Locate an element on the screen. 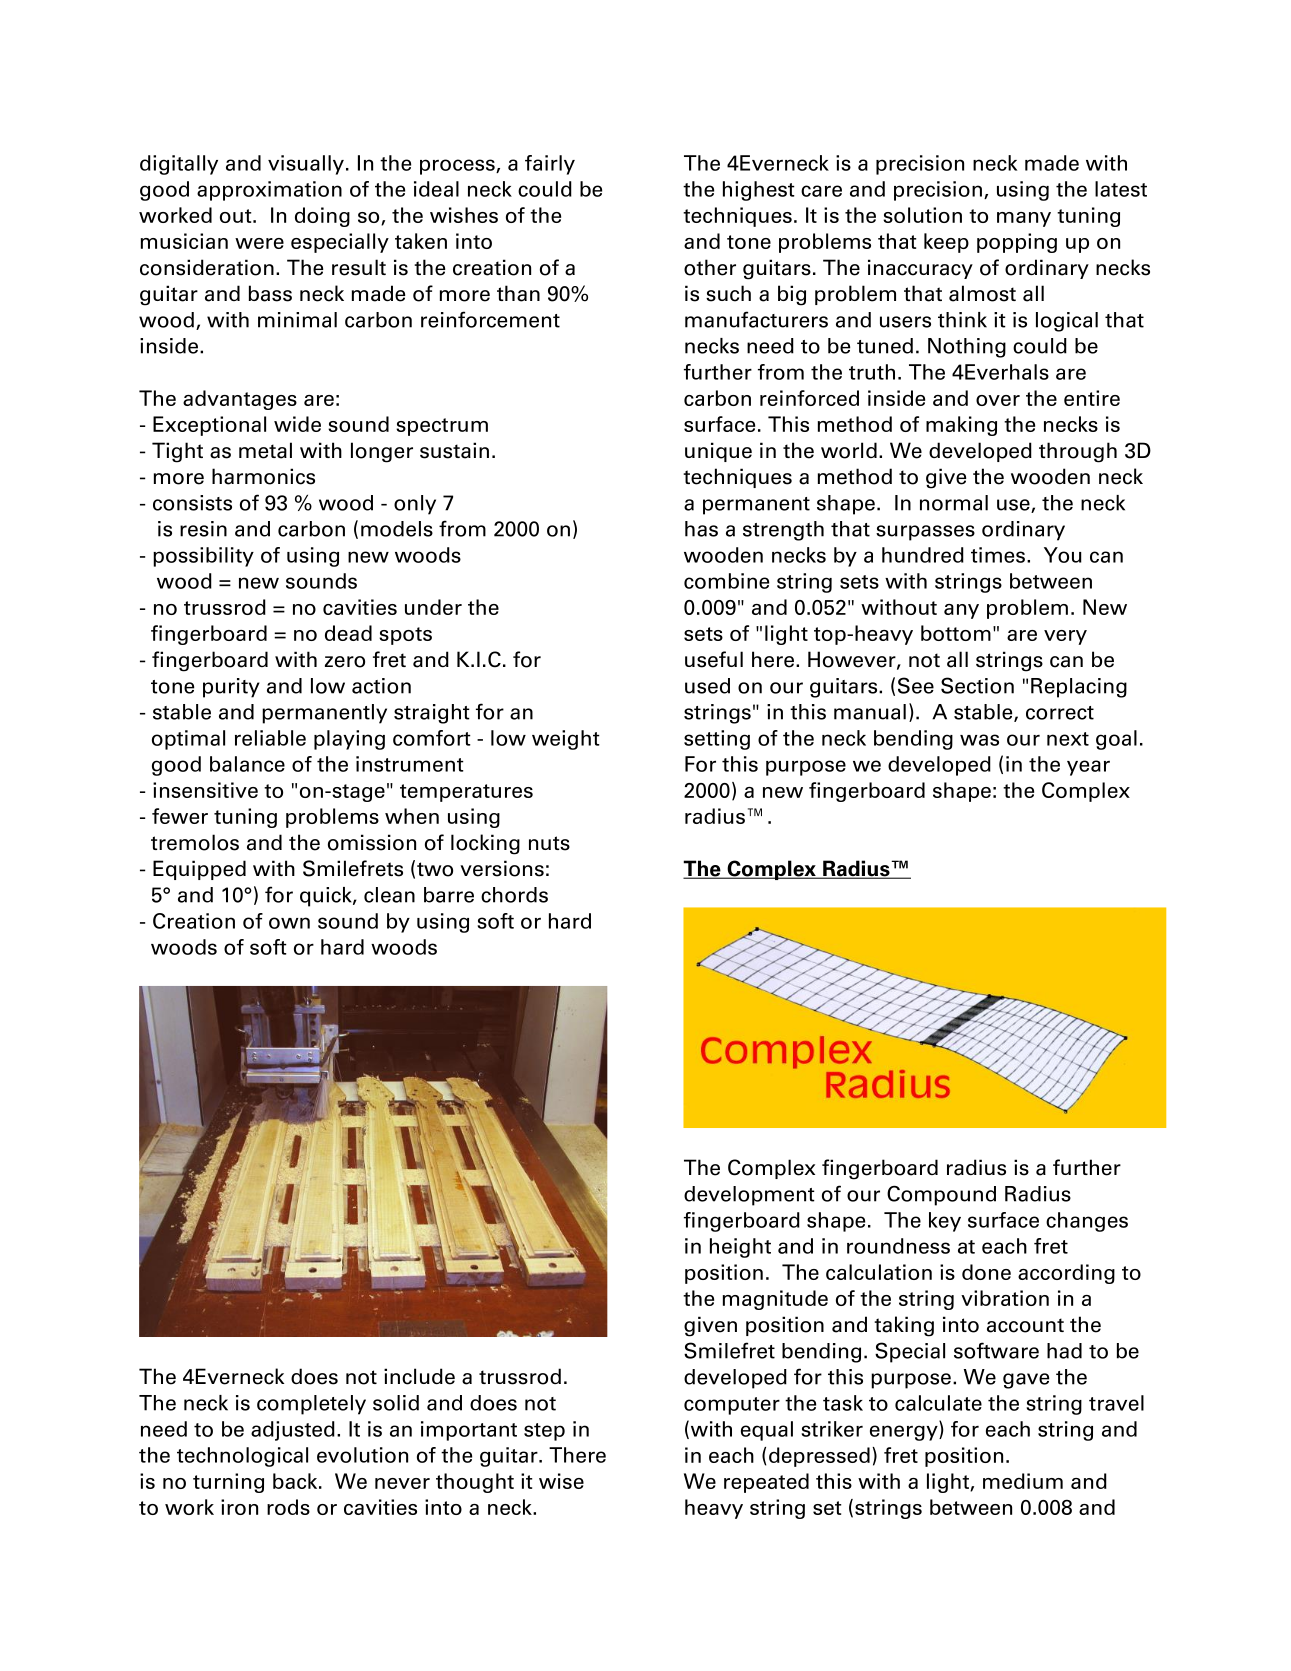  back is located at coordinates (296, 1481).
